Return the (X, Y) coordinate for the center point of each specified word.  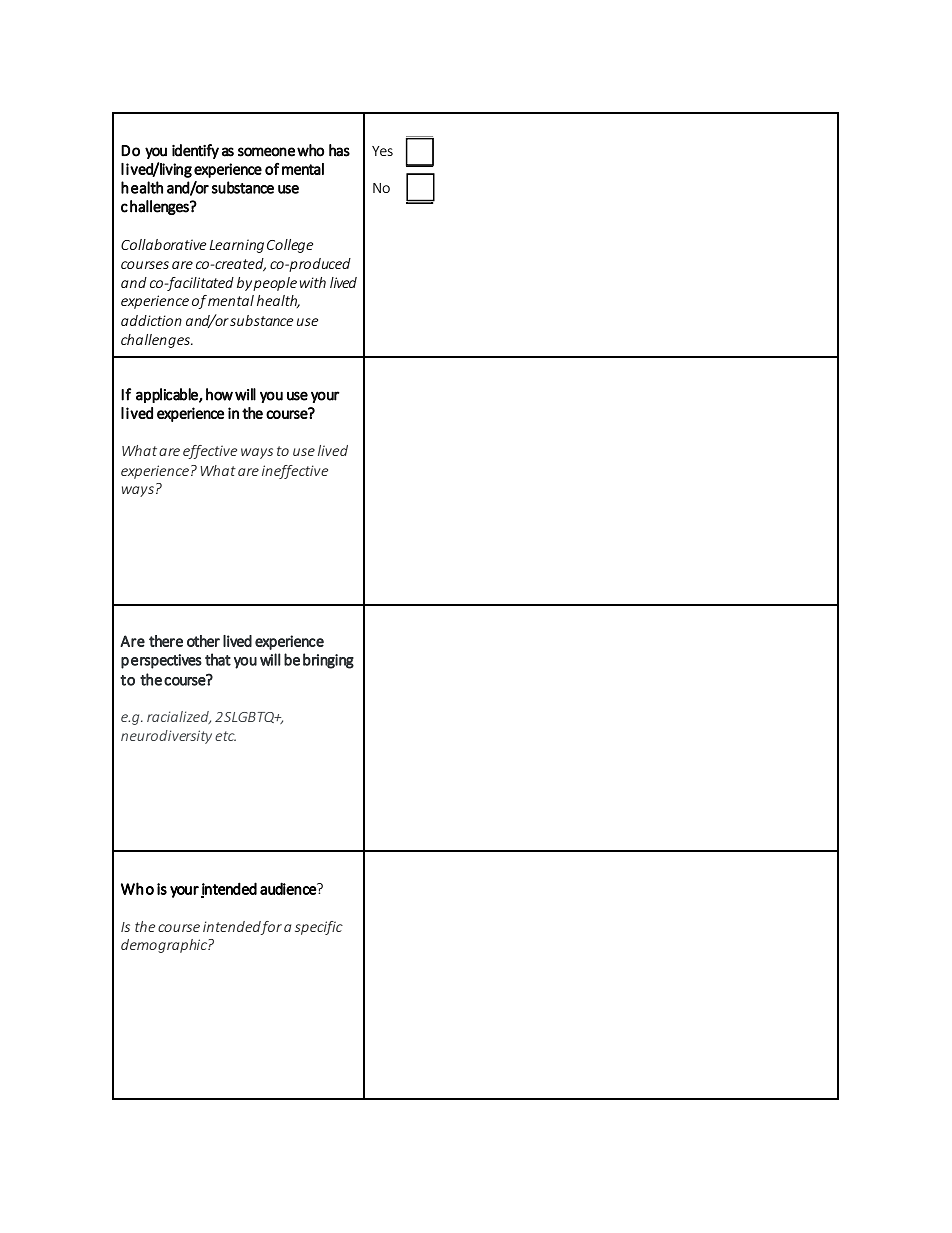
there (166, 641)
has (339, 150)
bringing (328, 661)
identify (195, 151)
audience (289, 888)
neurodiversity (166, 737)
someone (266, 152)
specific (319, 928)
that (218, 659)
